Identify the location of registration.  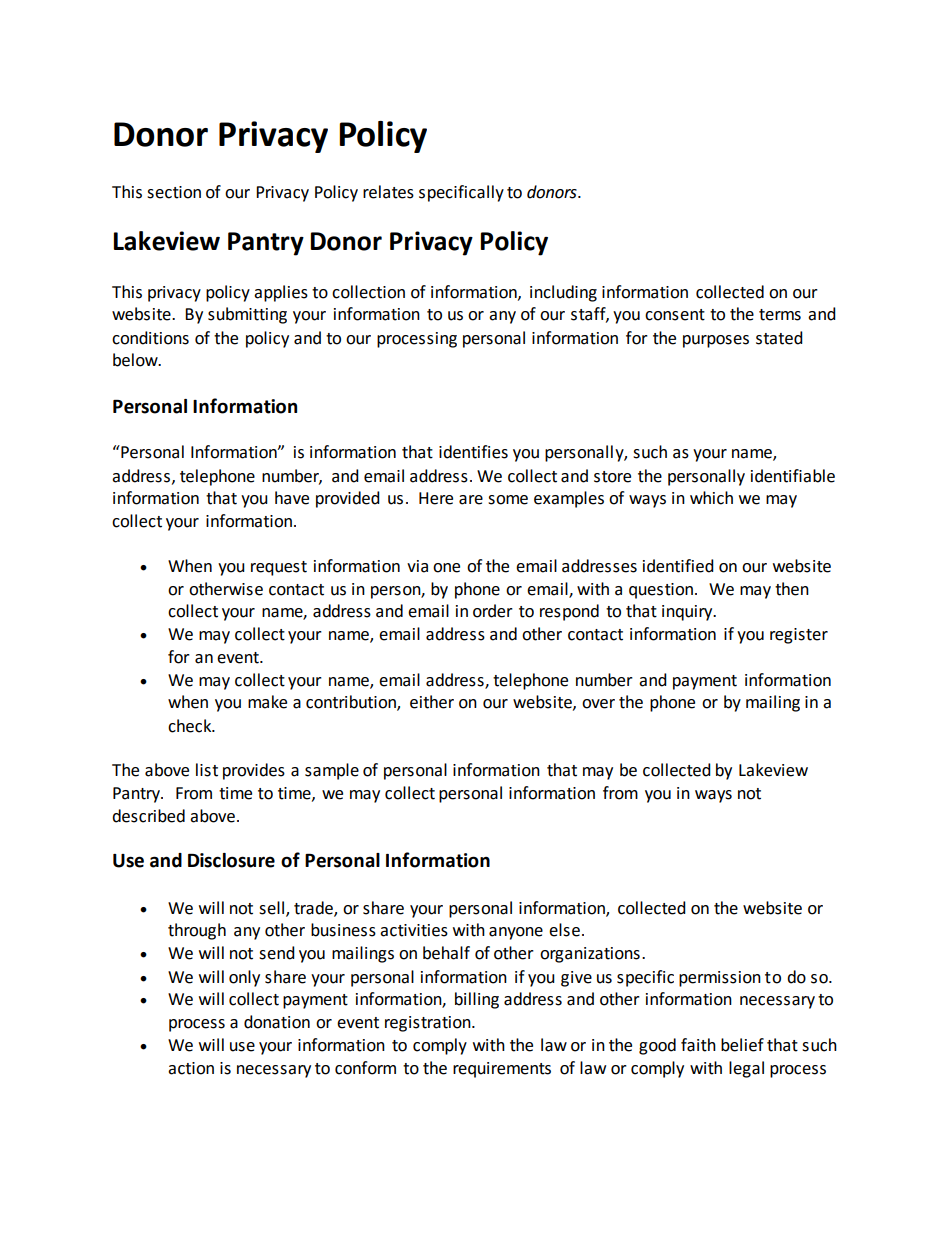
(429, 1024).
